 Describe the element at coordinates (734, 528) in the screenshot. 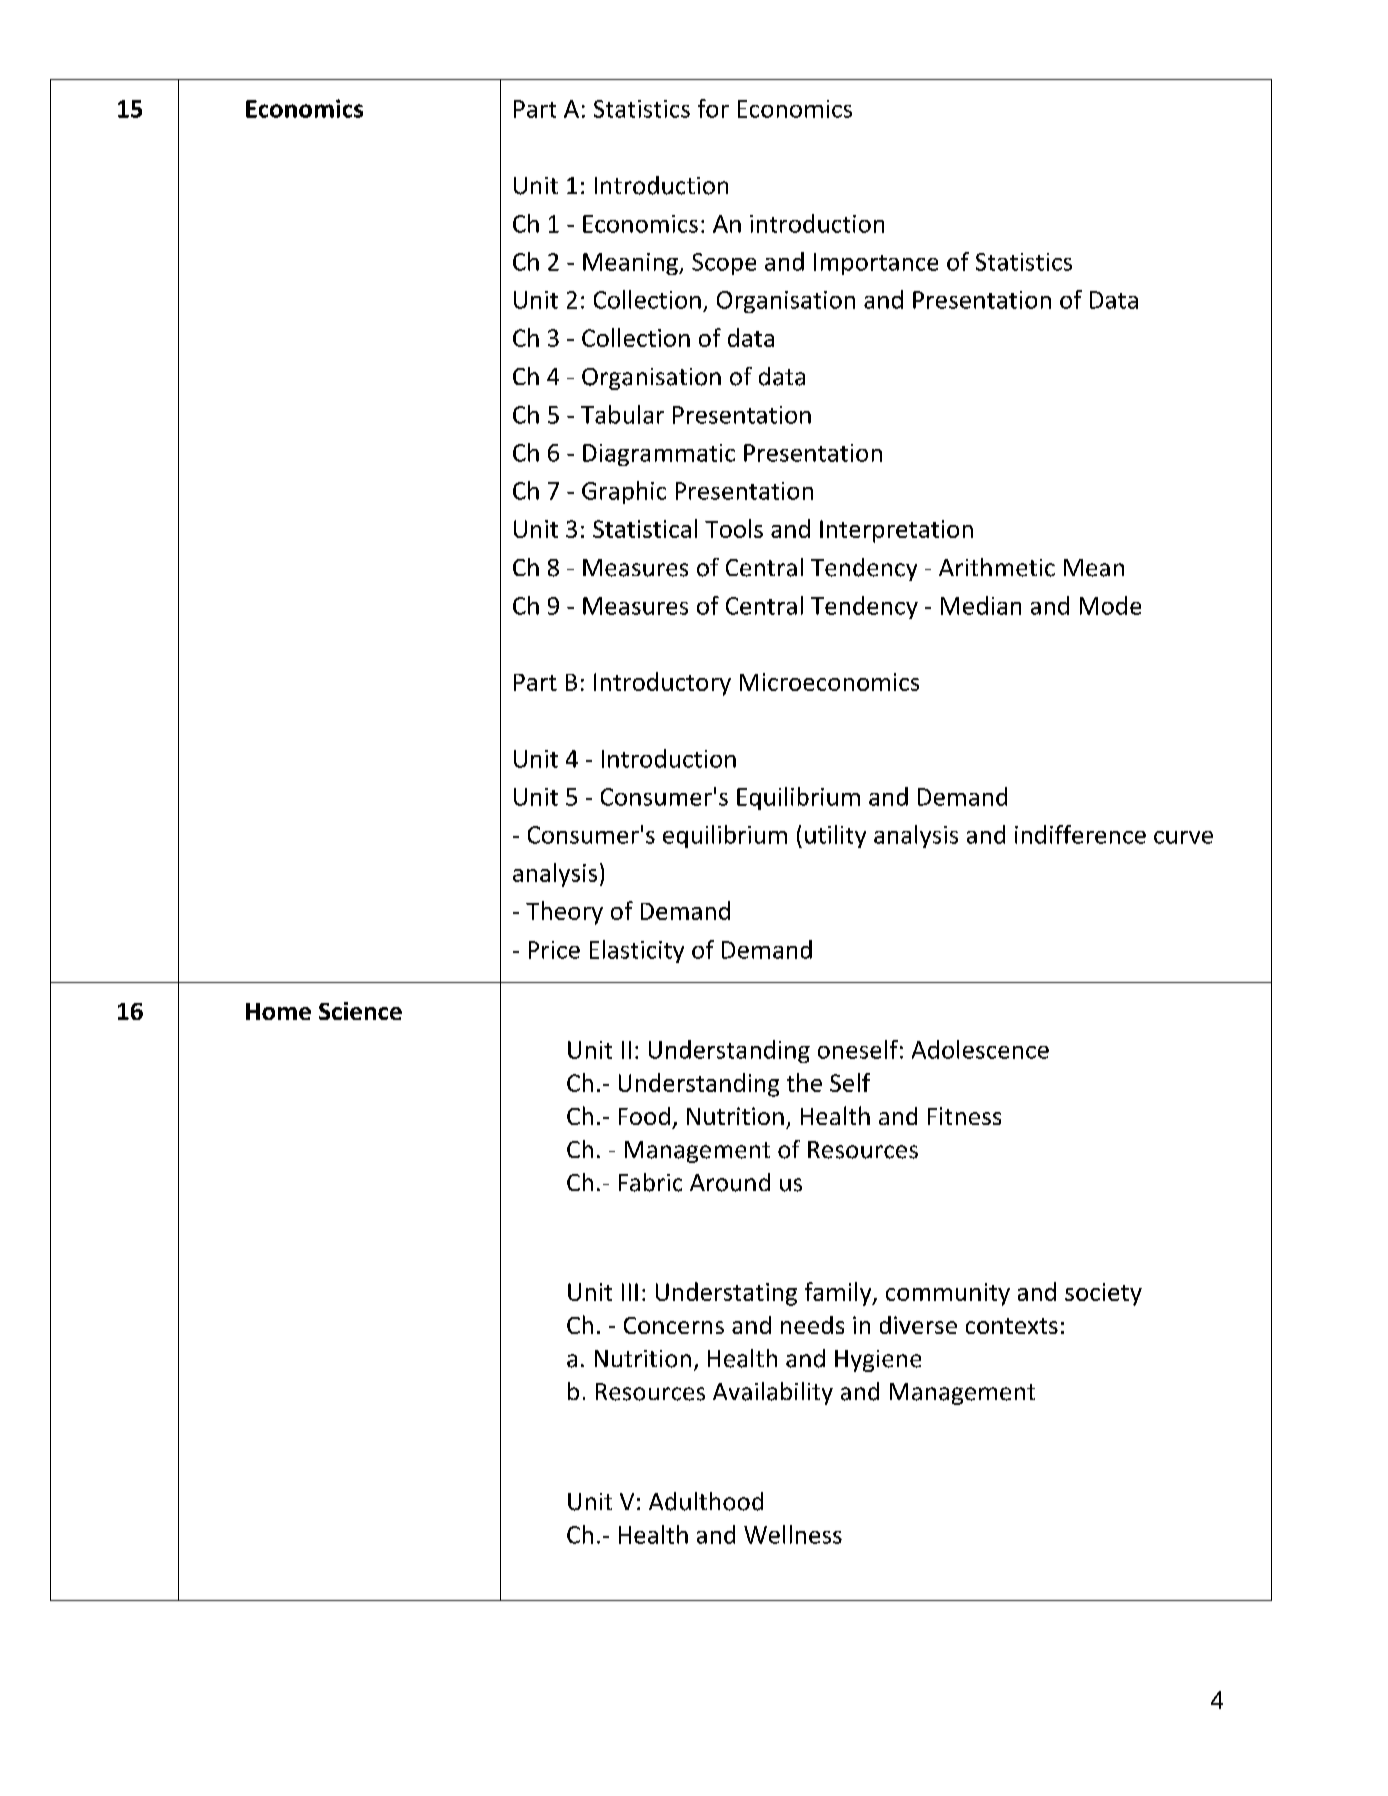

I see `Tools` at that location.
